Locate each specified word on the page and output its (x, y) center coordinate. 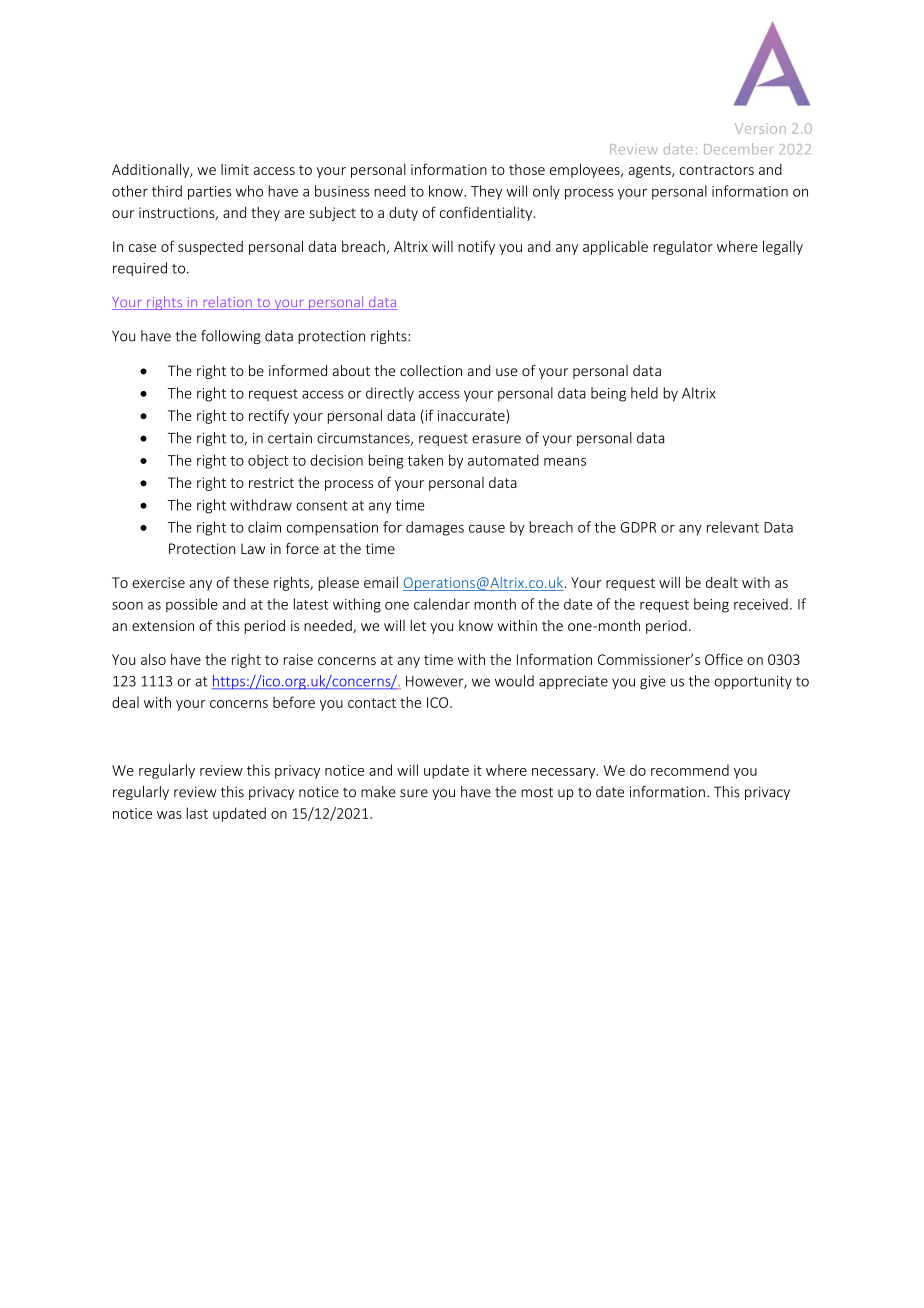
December (739, 148)
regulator (683, 248)
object (268, 461)
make (378, 792)
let (418, 625)
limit (235, 169)
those (527, 169)
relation (227, 303)
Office (724, 659)
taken (425, 460)
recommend (690, 770)
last (197, 813)
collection (431, 371)
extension (163, 625)
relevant (733, 527)
